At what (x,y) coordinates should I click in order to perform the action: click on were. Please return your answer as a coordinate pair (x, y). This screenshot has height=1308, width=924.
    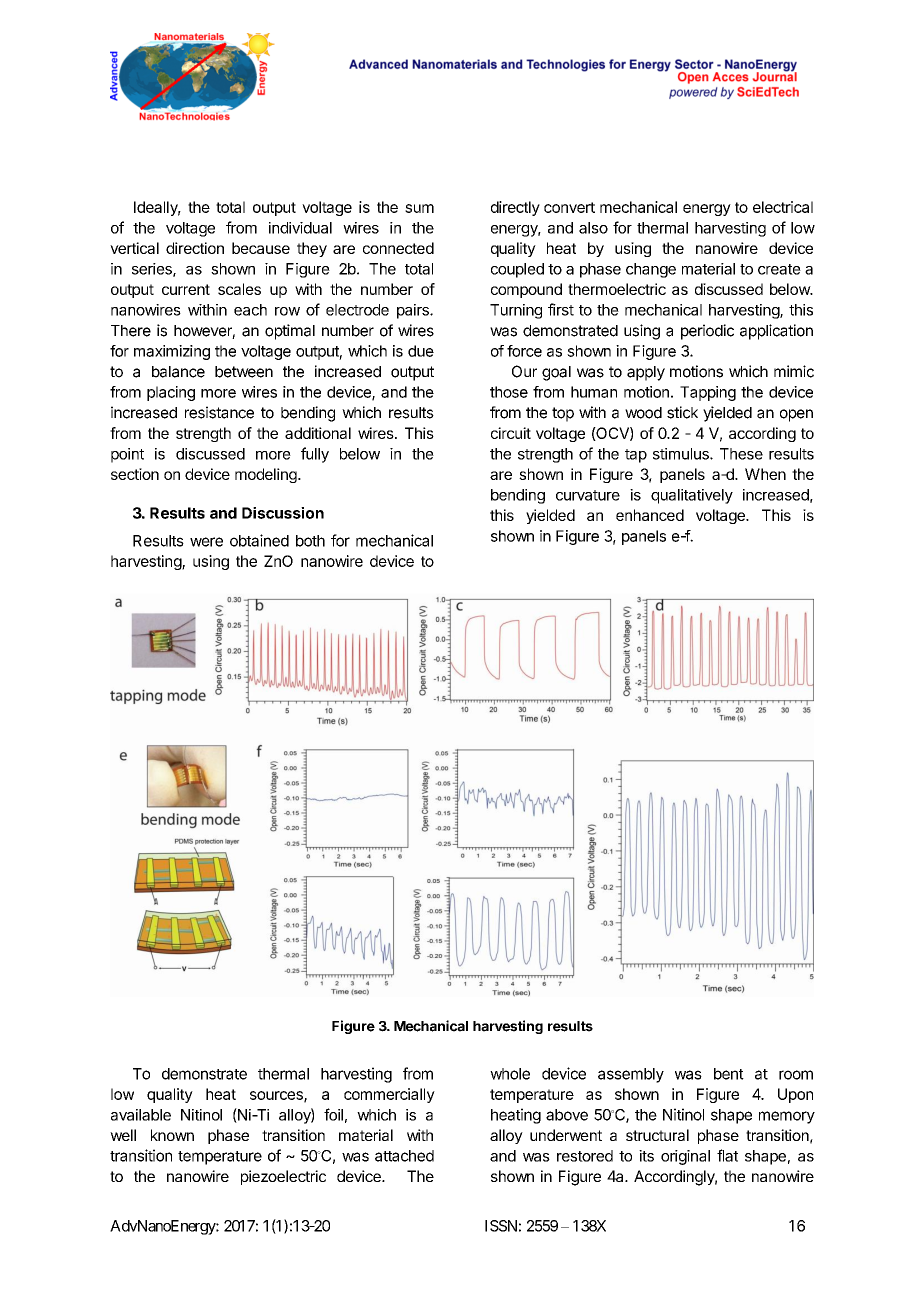
    Looking at the image, I should click on (206, 542).
